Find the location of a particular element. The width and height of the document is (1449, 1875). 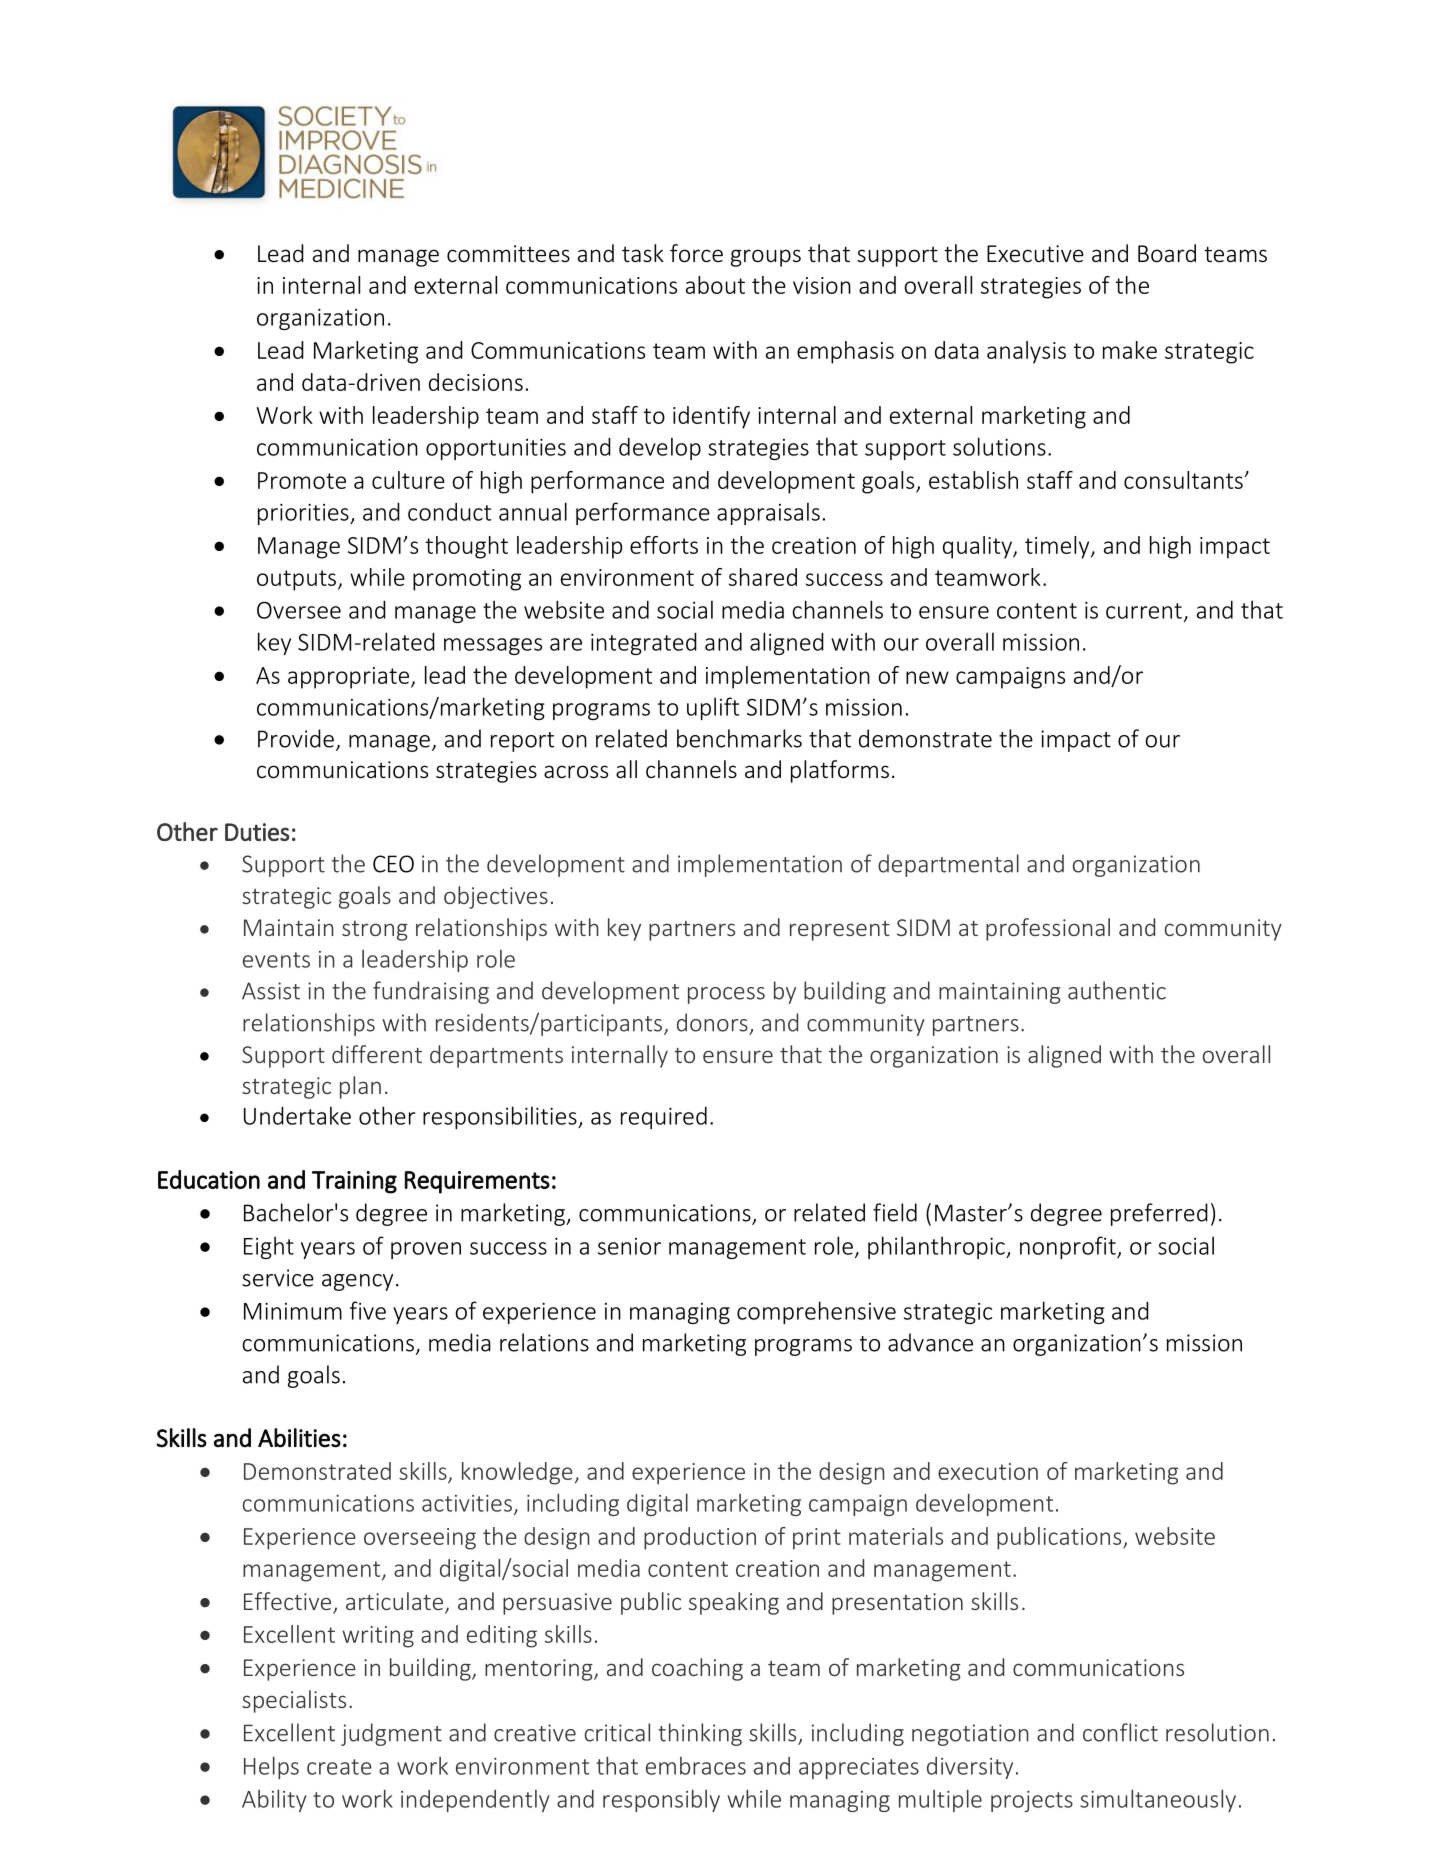

nonprofit is located at coordinates (1069, 1247).
